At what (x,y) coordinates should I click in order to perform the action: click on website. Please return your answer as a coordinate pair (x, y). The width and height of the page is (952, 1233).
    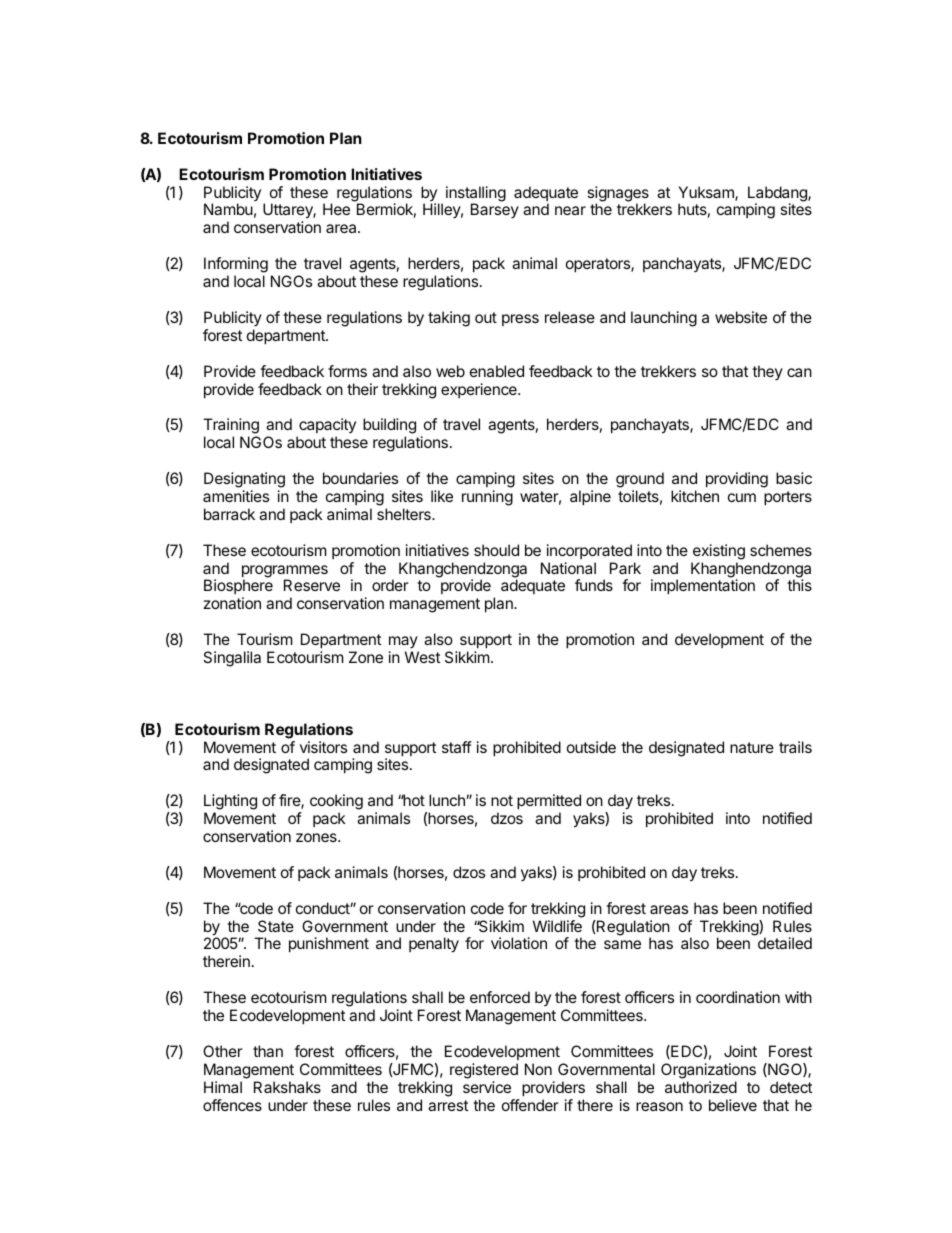
    Looking at the image, I should click on (741, 317).
